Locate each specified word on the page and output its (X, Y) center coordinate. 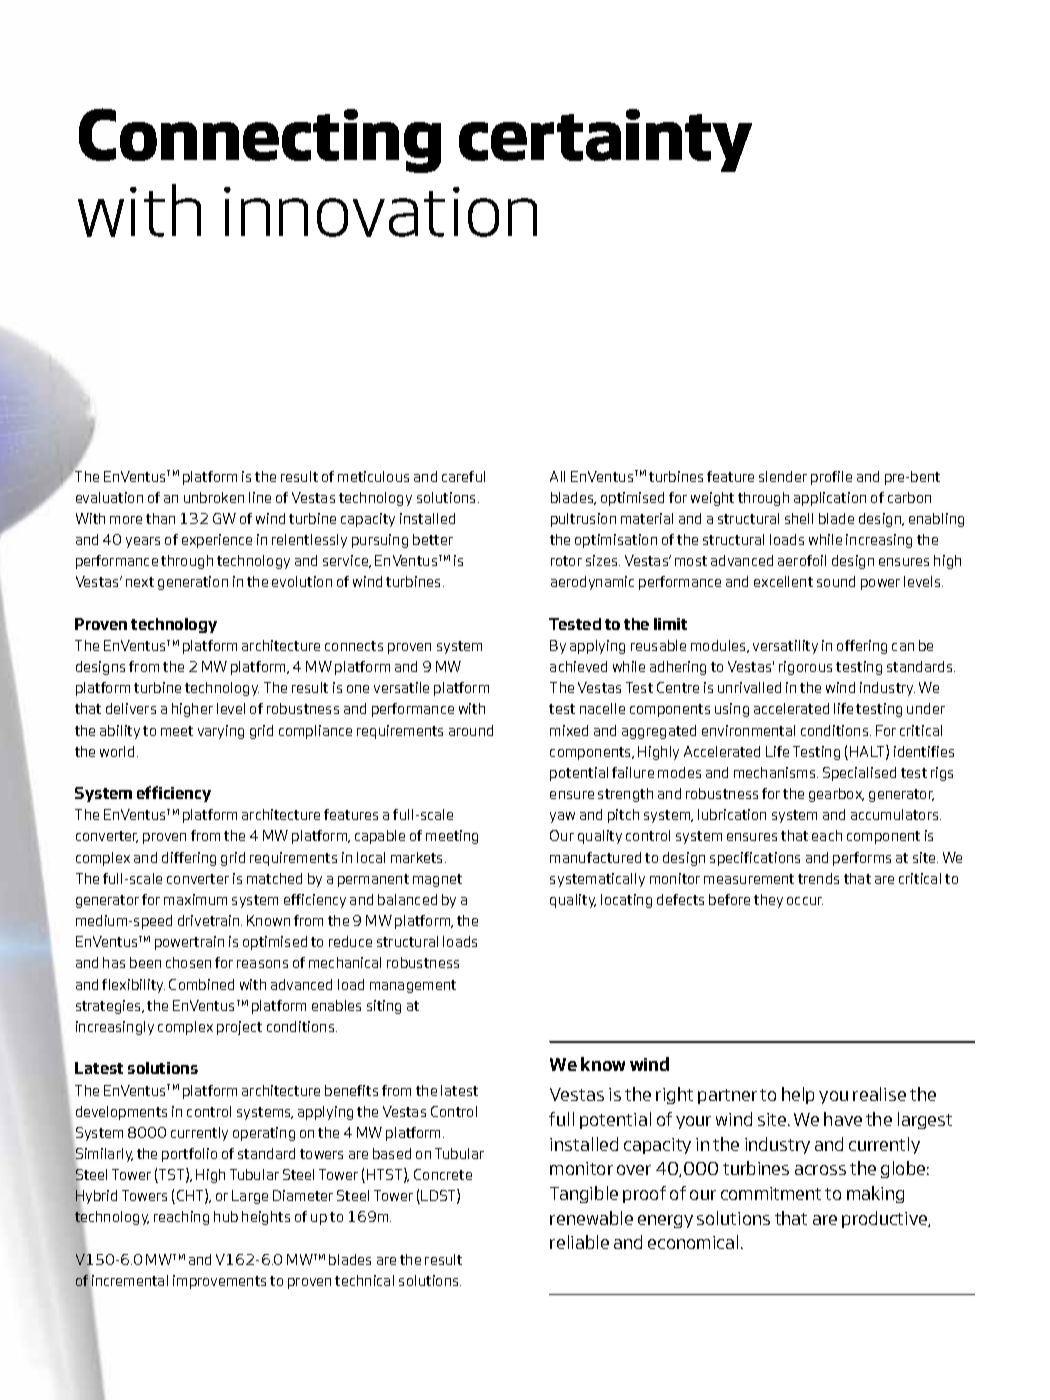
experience (217, 541)
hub (226, 1216)
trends (818, 878)
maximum (195, 899)
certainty (605, 140)
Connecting (260, 140)
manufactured (595, 857)
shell (799, 518)
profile (831, 478)
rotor (566, 561)
